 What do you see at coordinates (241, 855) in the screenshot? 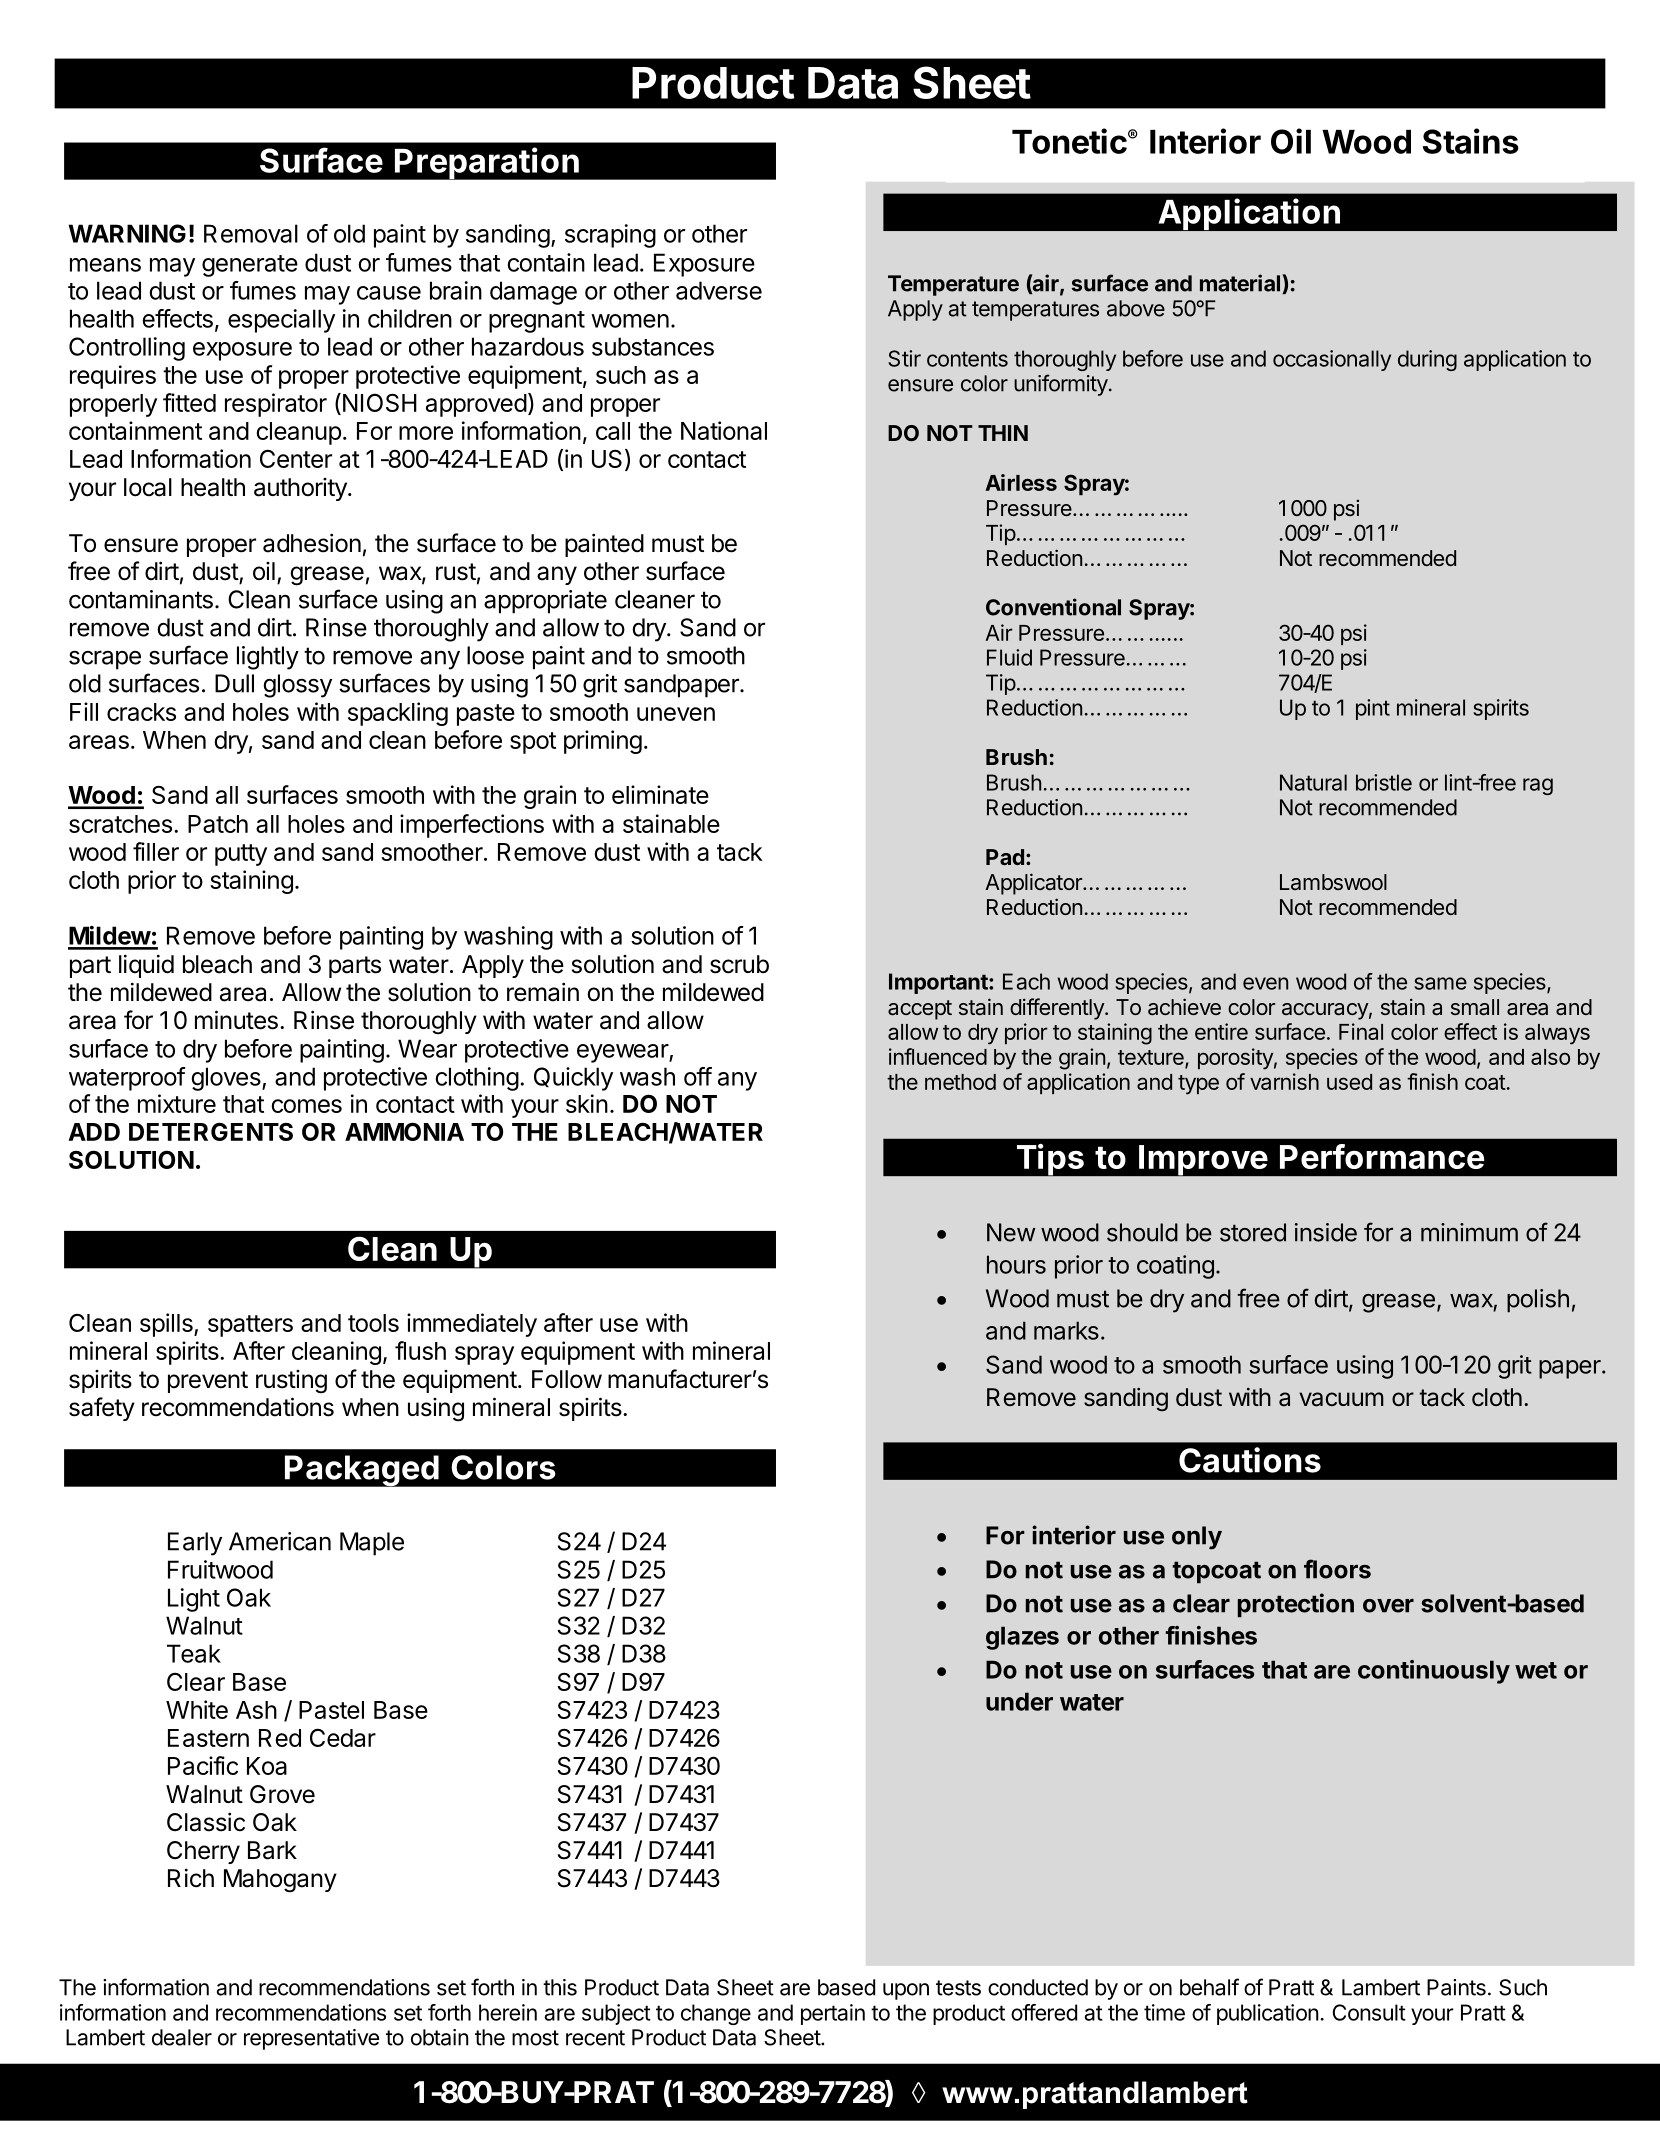
I see `putty` at bounding box center [241, 855].
